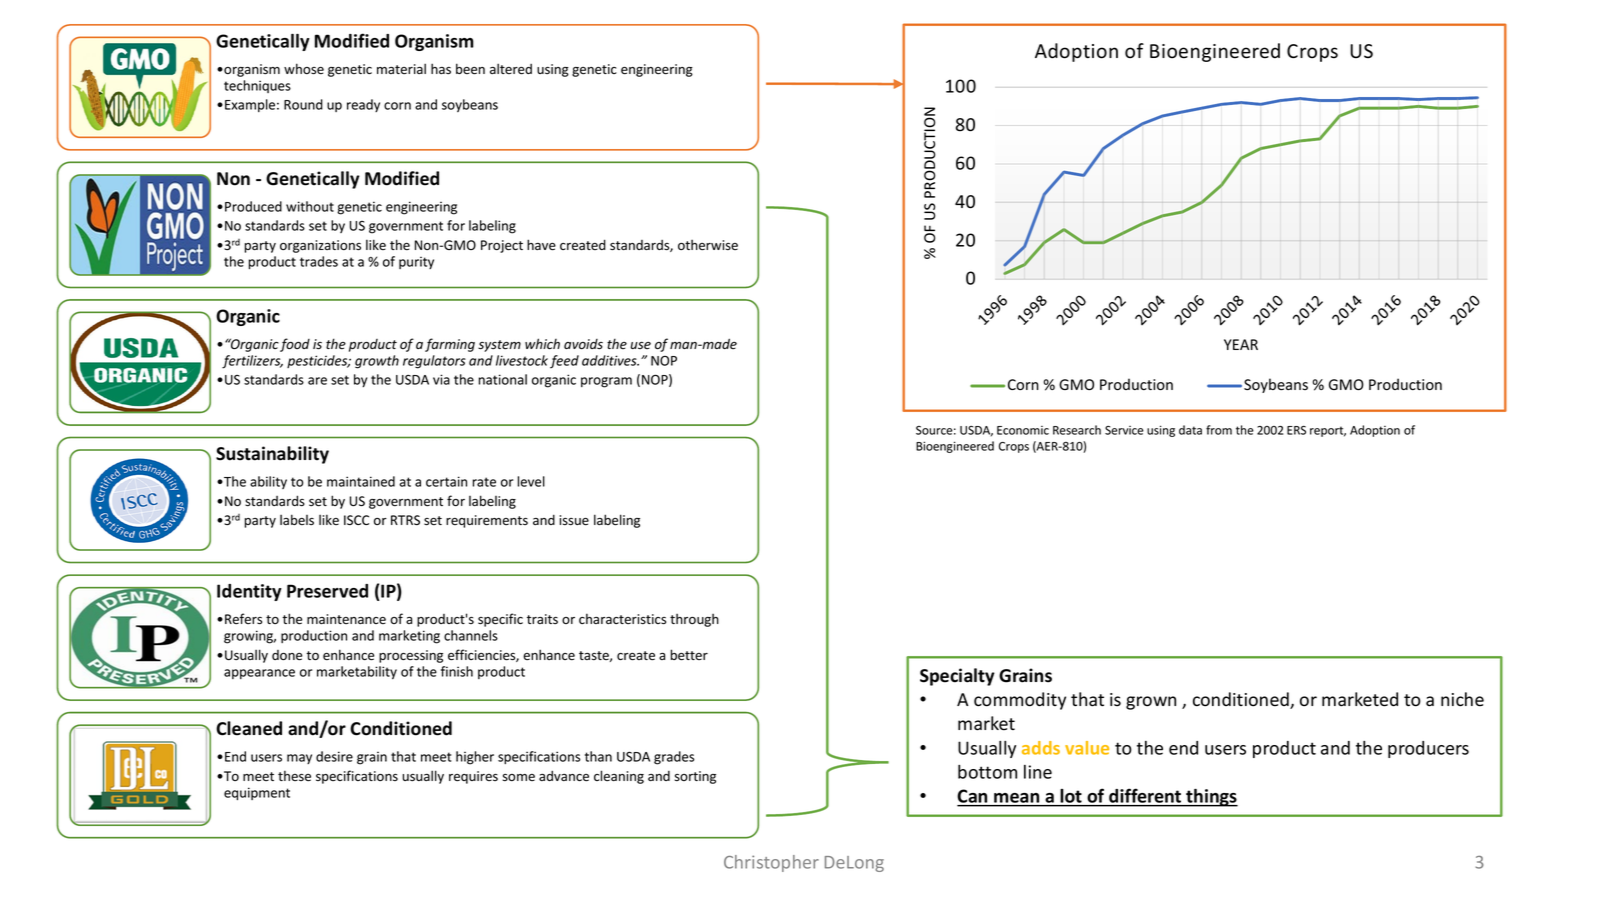 The width and height of the screenshot is (1608, 904). What do you see at coordinates (1219, 430) in the screenshot?
I see `from` at bounding box center [1219, 430].
